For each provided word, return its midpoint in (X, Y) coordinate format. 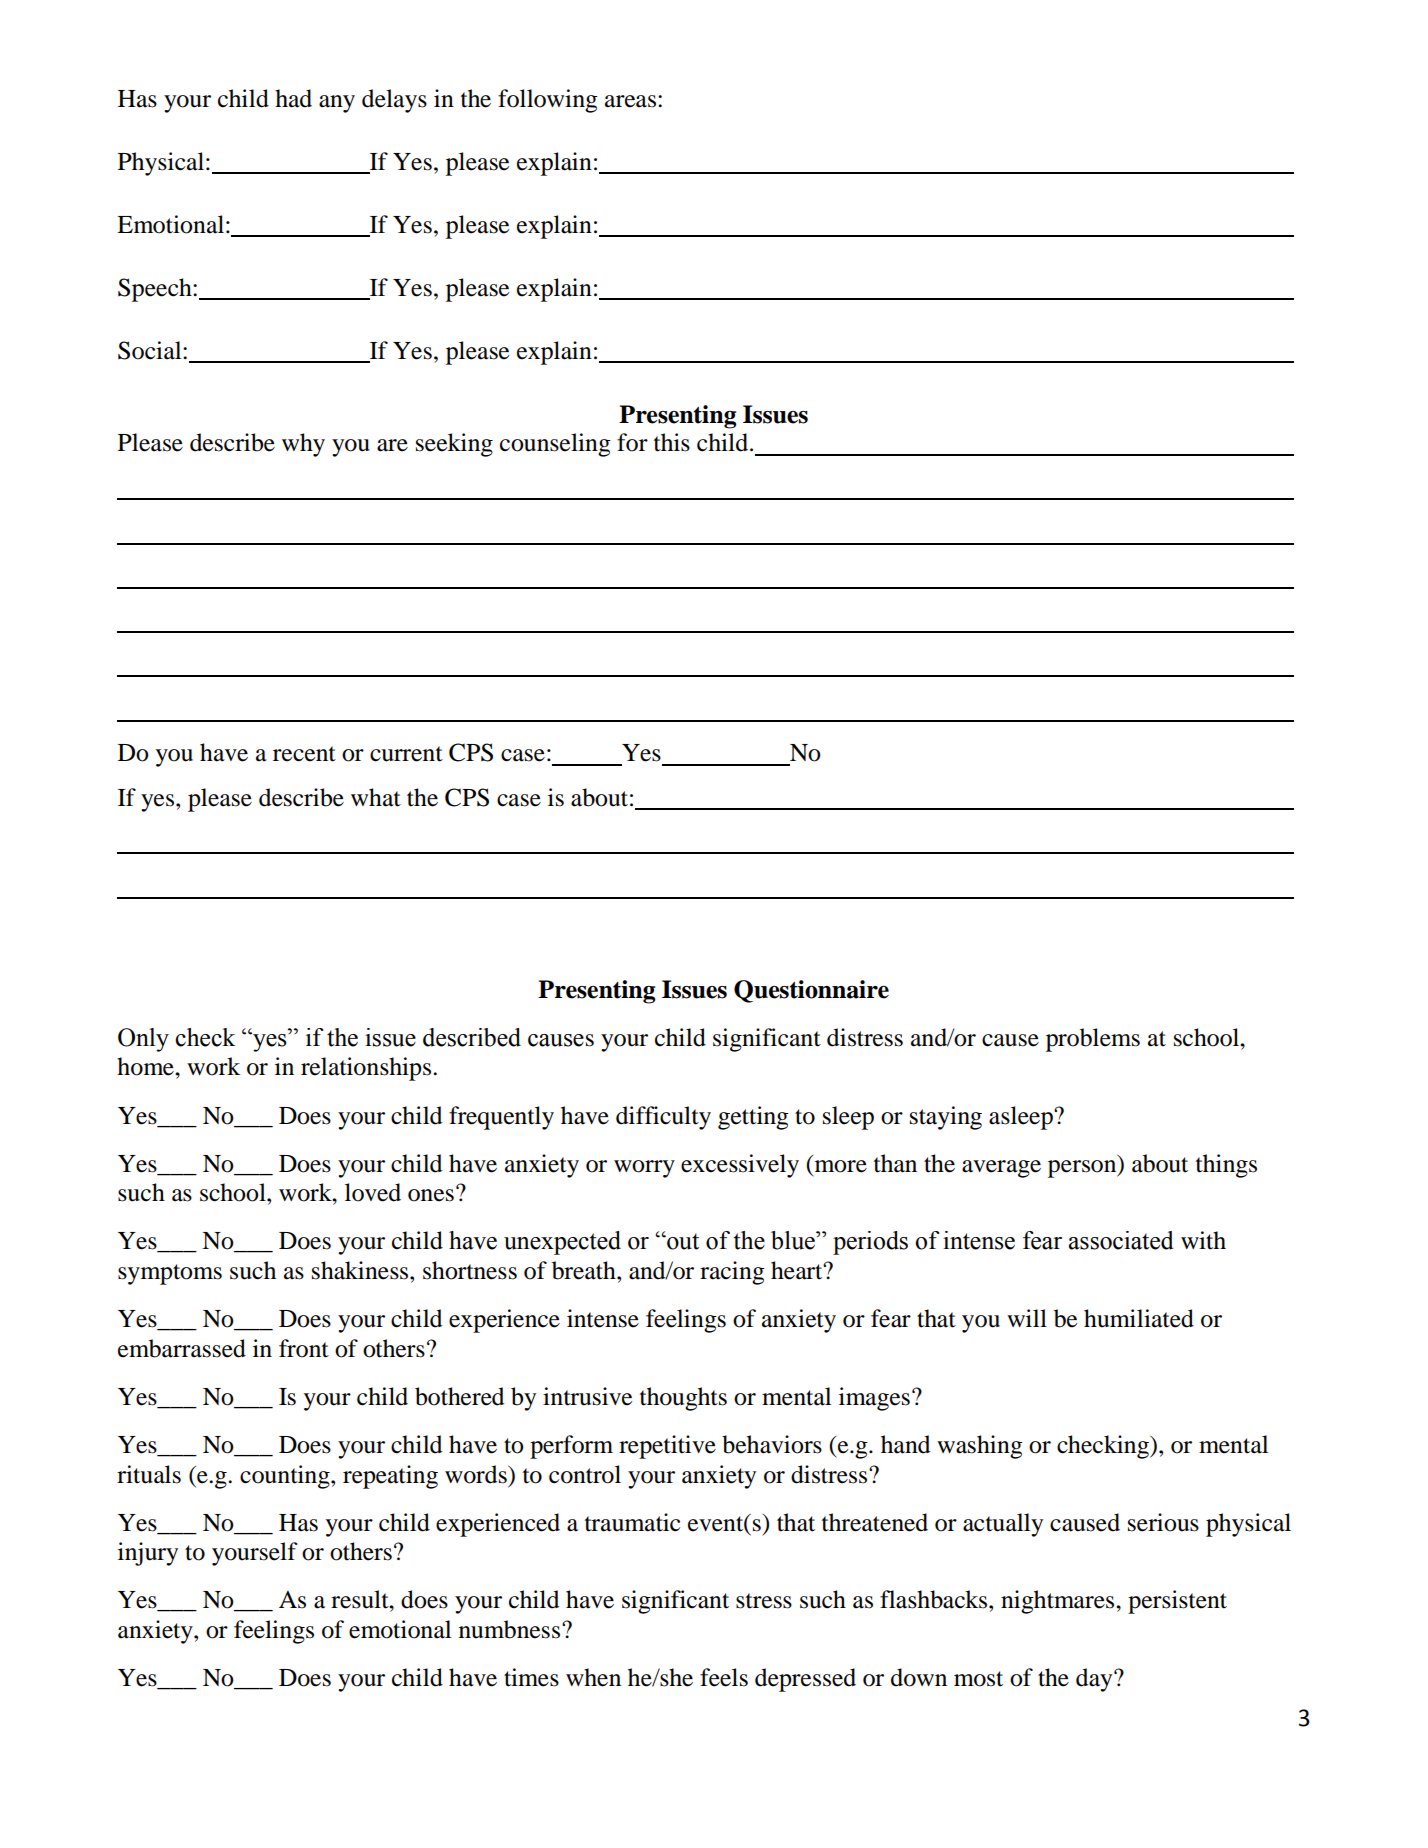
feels (724, 1677)
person (1083, 1169)
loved (373, 1192)
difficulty (663, 1118)
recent (304, 754)
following (548, 101)
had (293, 98)
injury (148, 1554)
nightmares (1059, 1602)
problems (1093, 1040)
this (672, 442)
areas (632, 101)
